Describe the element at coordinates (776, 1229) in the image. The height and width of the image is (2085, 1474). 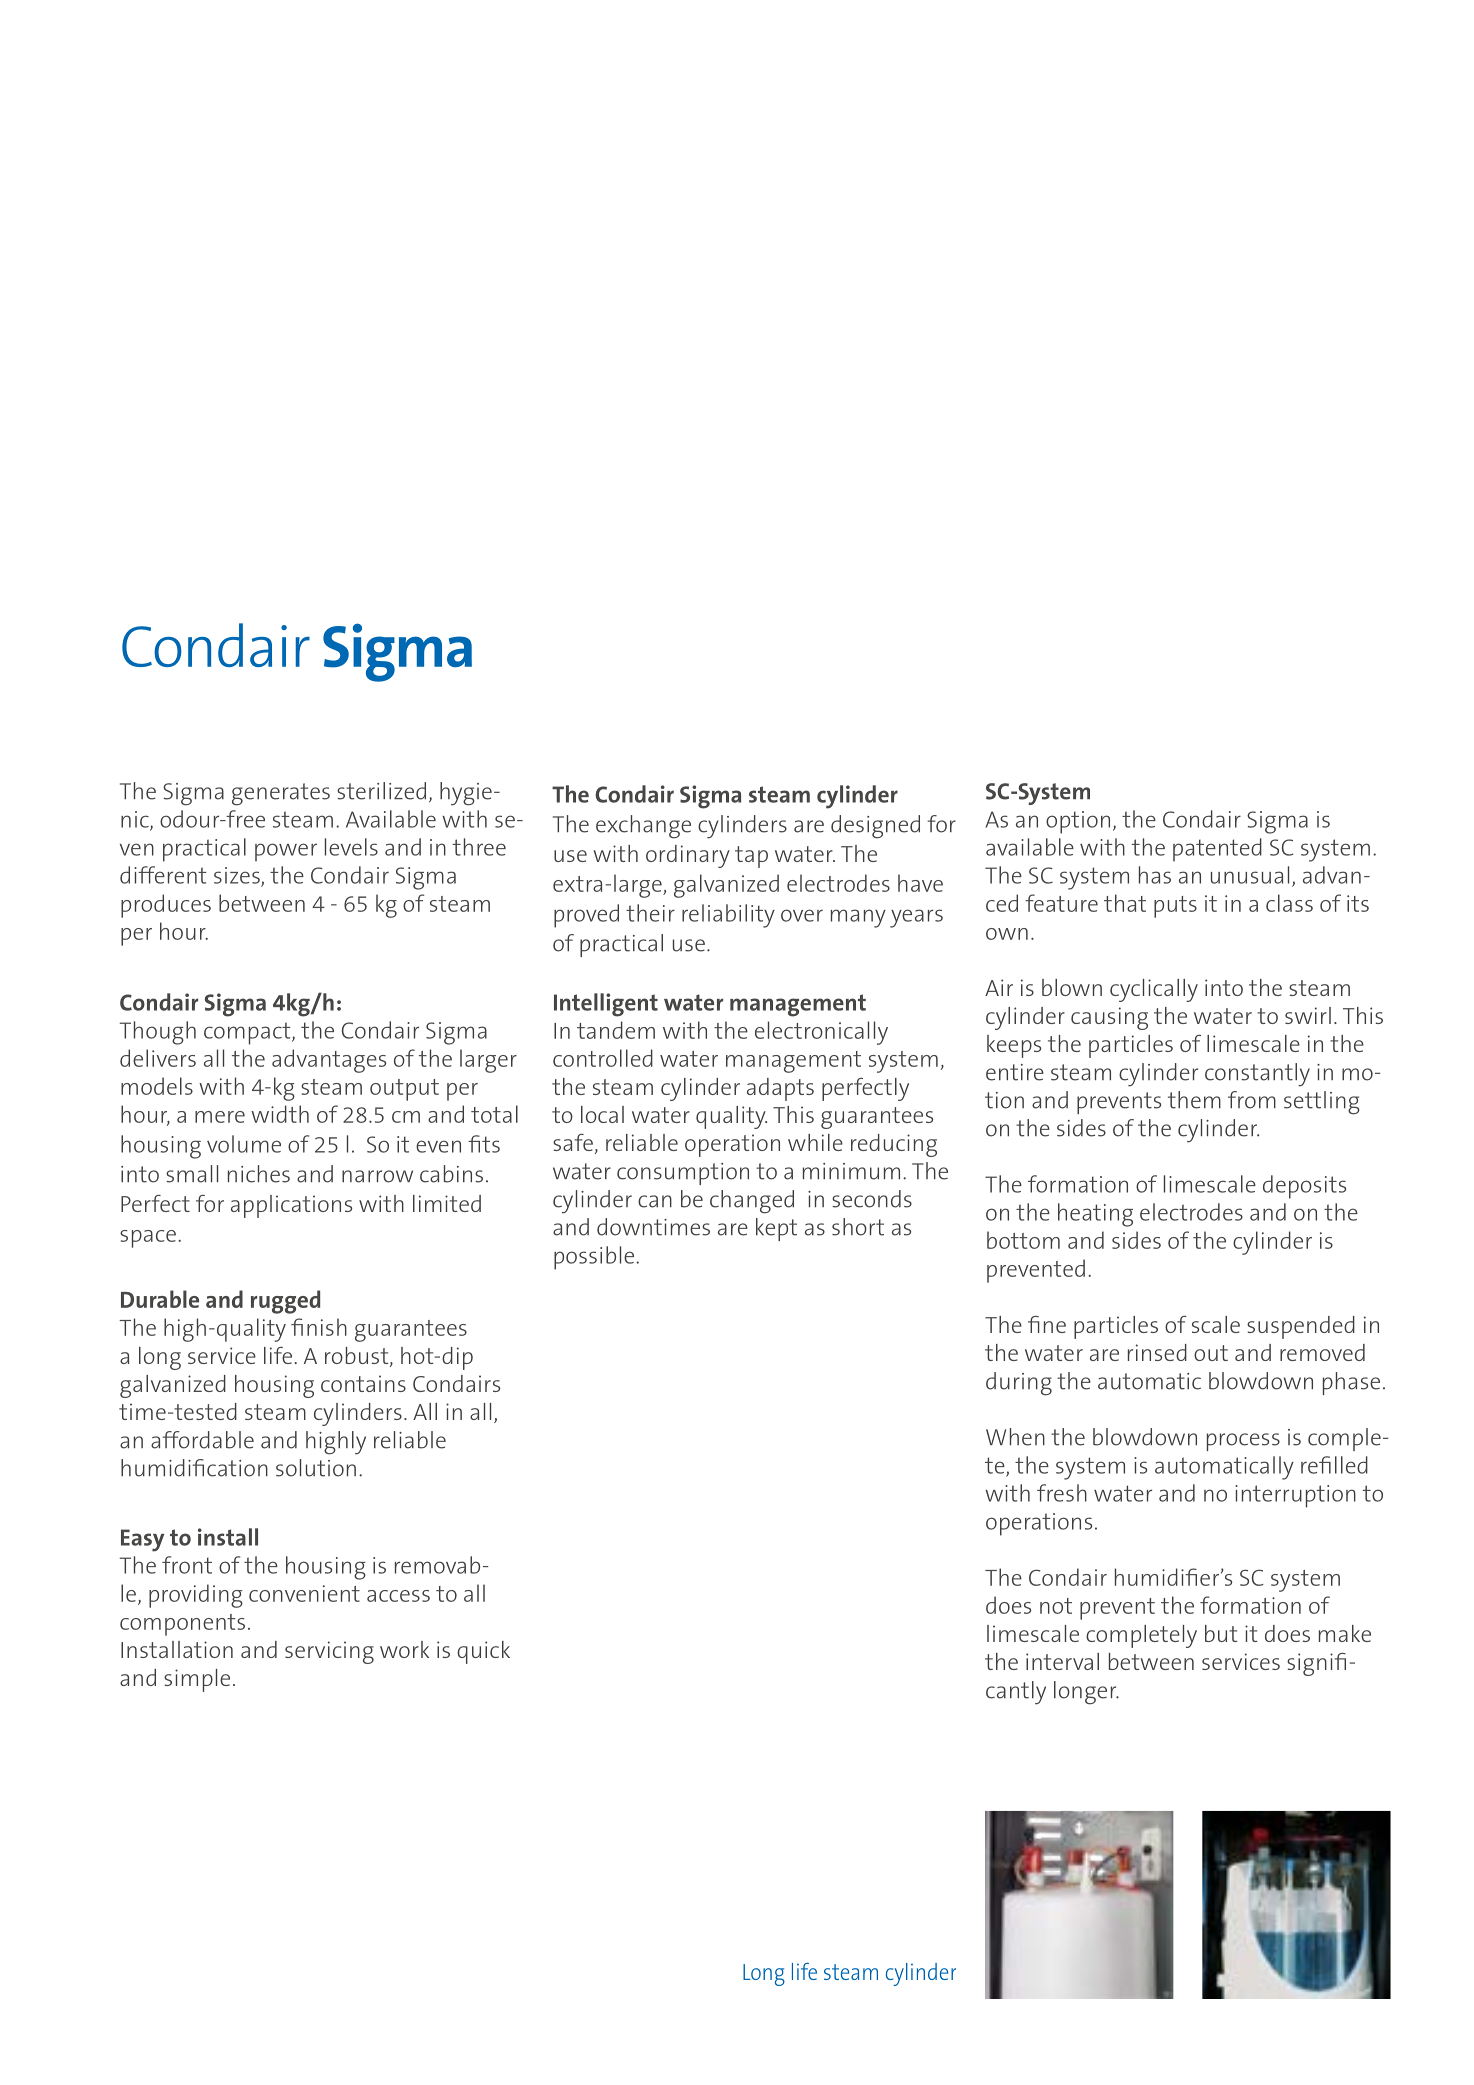
I see `kept` at that location.
